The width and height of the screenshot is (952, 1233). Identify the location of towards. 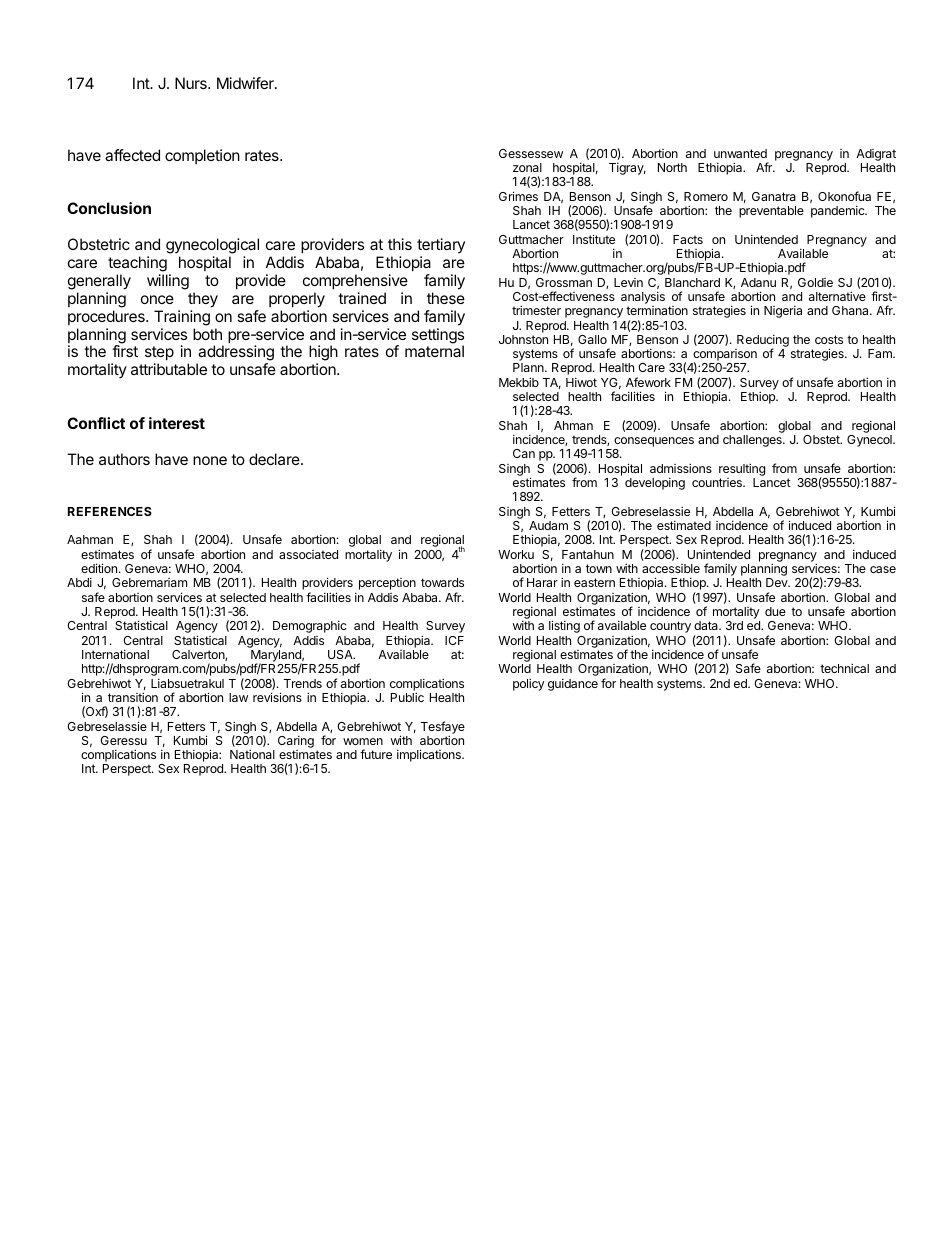
(442, 582).
